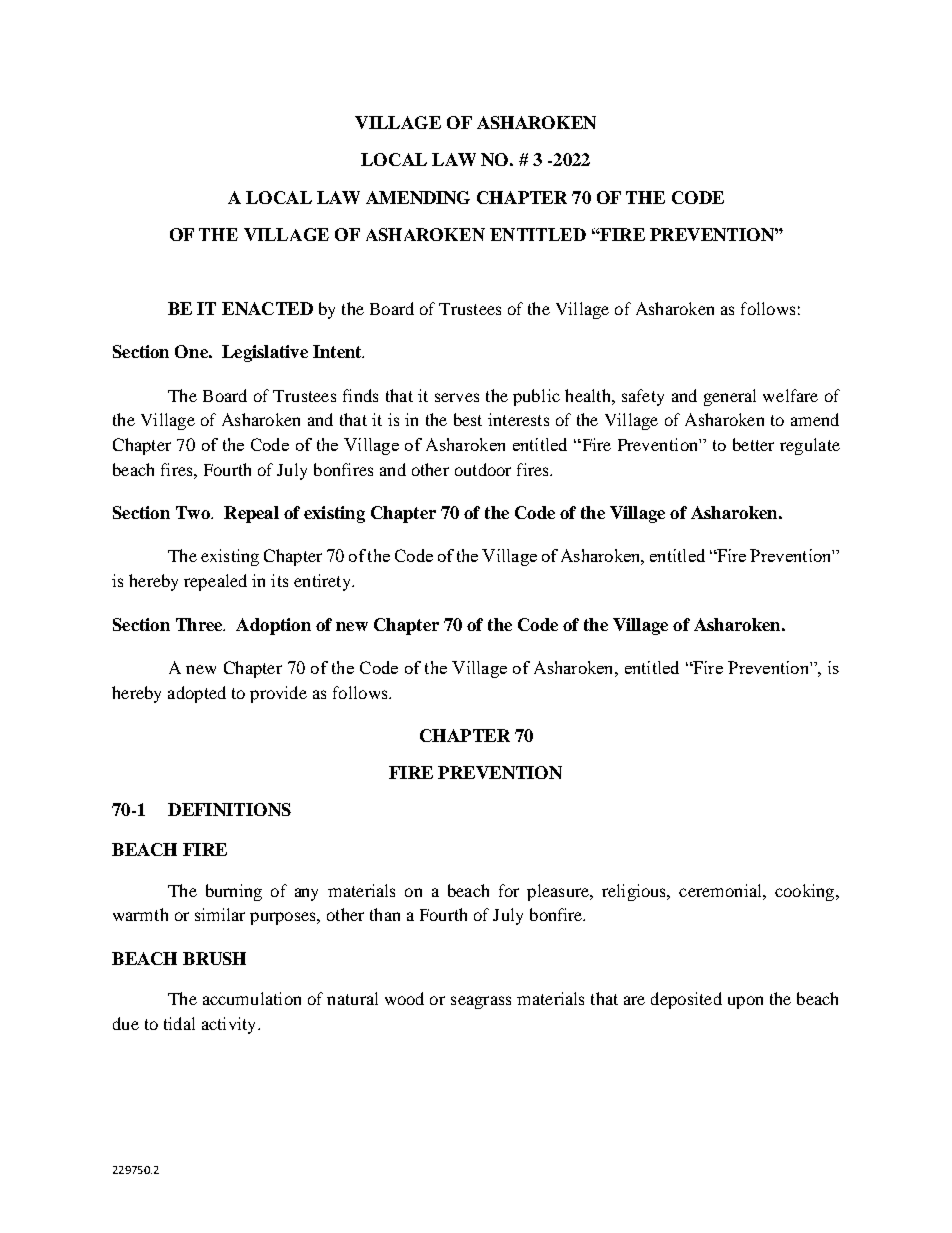 This page has width=952, height=1233. Describe the element at coordinates (229, 809) in the page. I see `DEFINITIONS` at that location.
